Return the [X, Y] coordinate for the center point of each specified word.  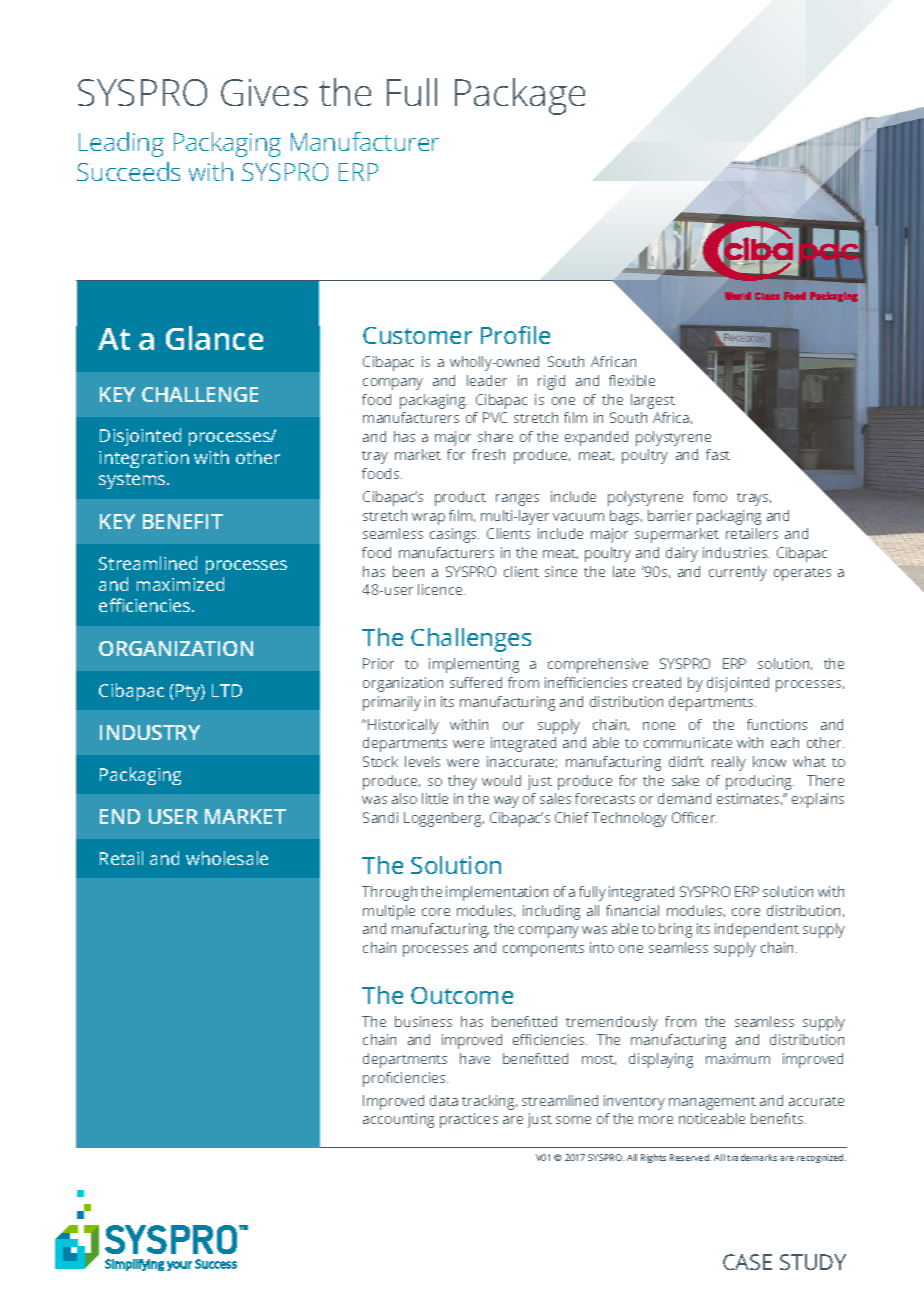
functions [777, 724]
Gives [264, 92]
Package [520, 96]
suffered [476, 682]
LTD [227, 690]
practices [469, 1120]
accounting [398, 1120]
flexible [632, 380]
